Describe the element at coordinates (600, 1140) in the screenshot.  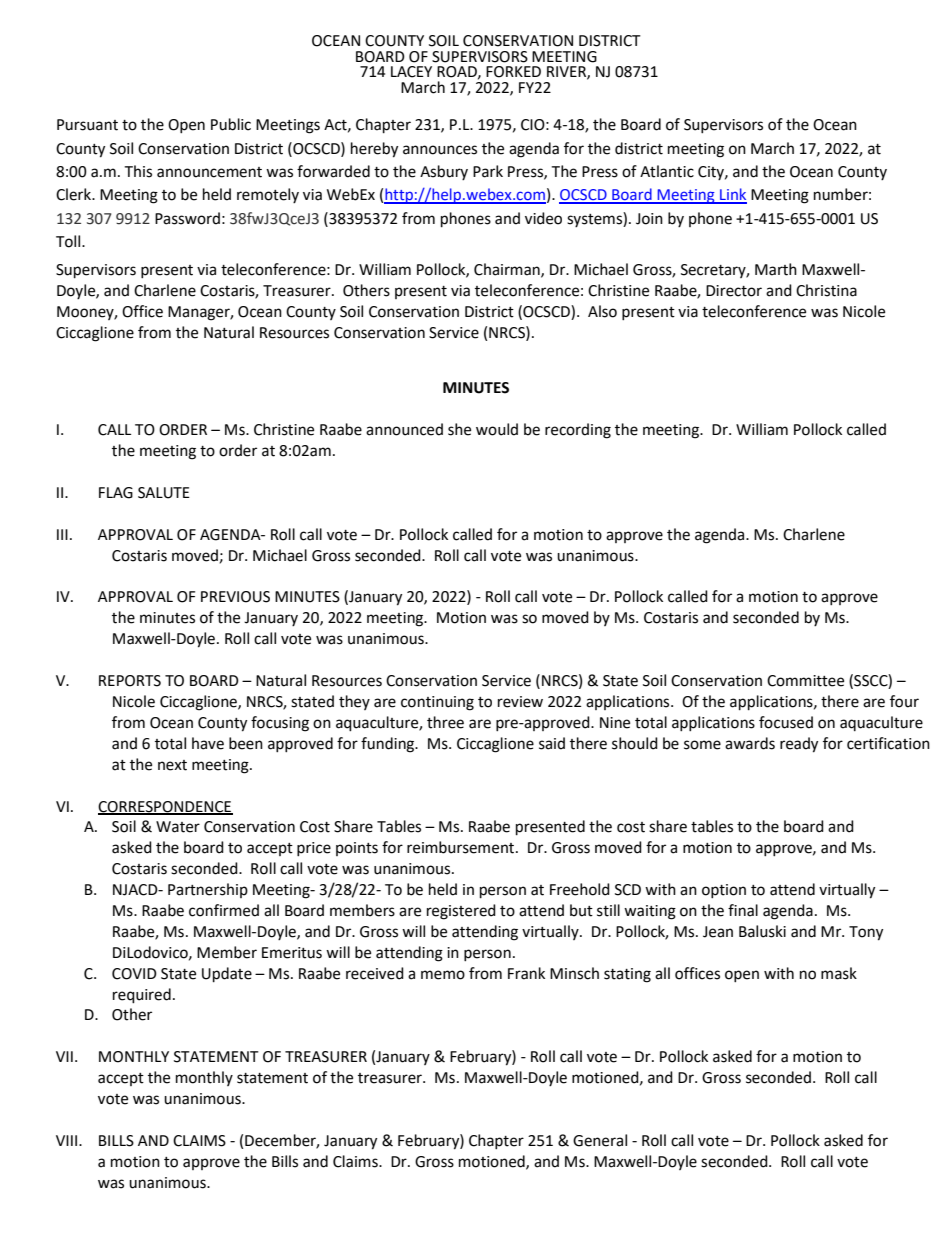
I see `General` at that location.
